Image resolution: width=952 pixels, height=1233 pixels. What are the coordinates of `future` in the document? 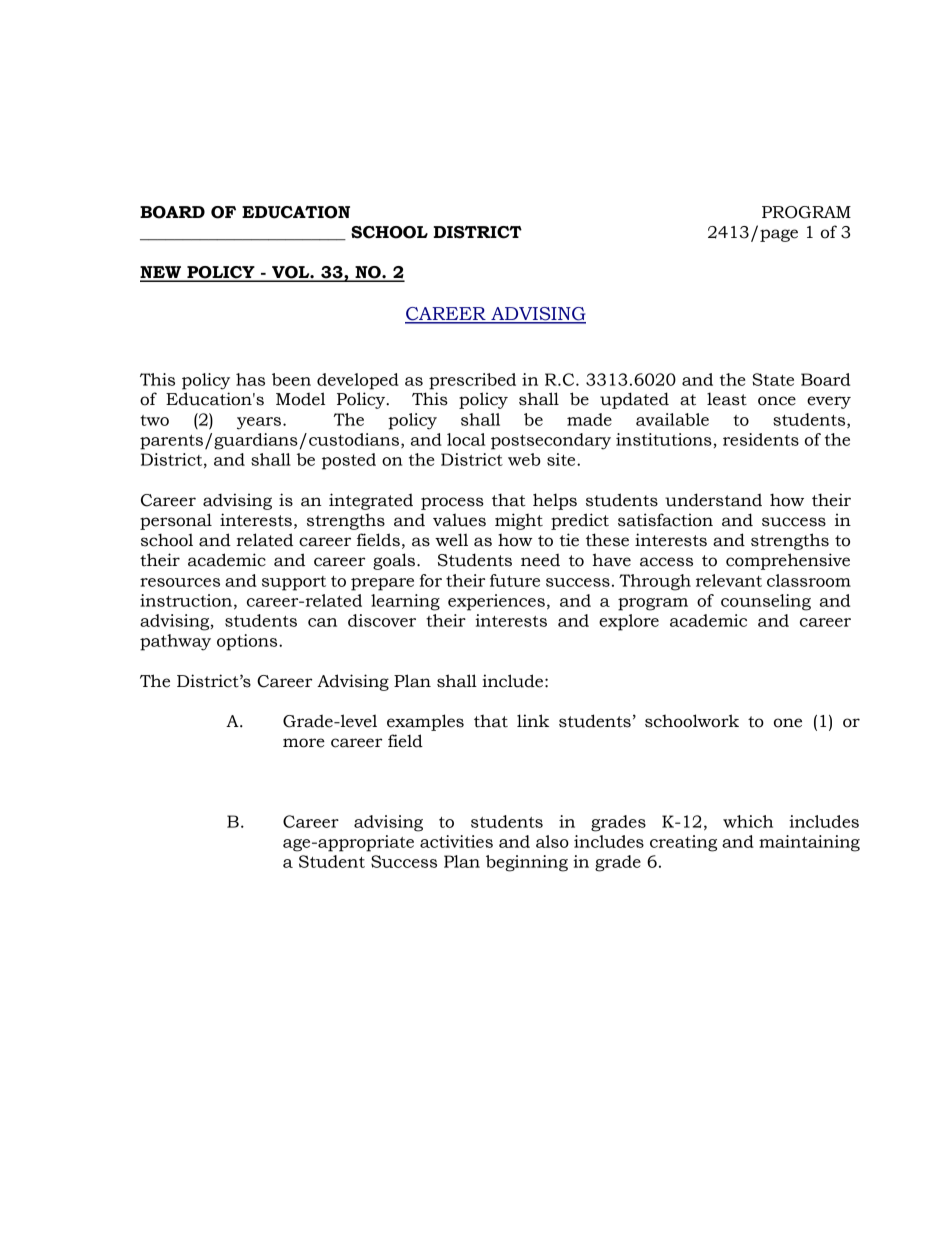 It's located at (515, 580).
